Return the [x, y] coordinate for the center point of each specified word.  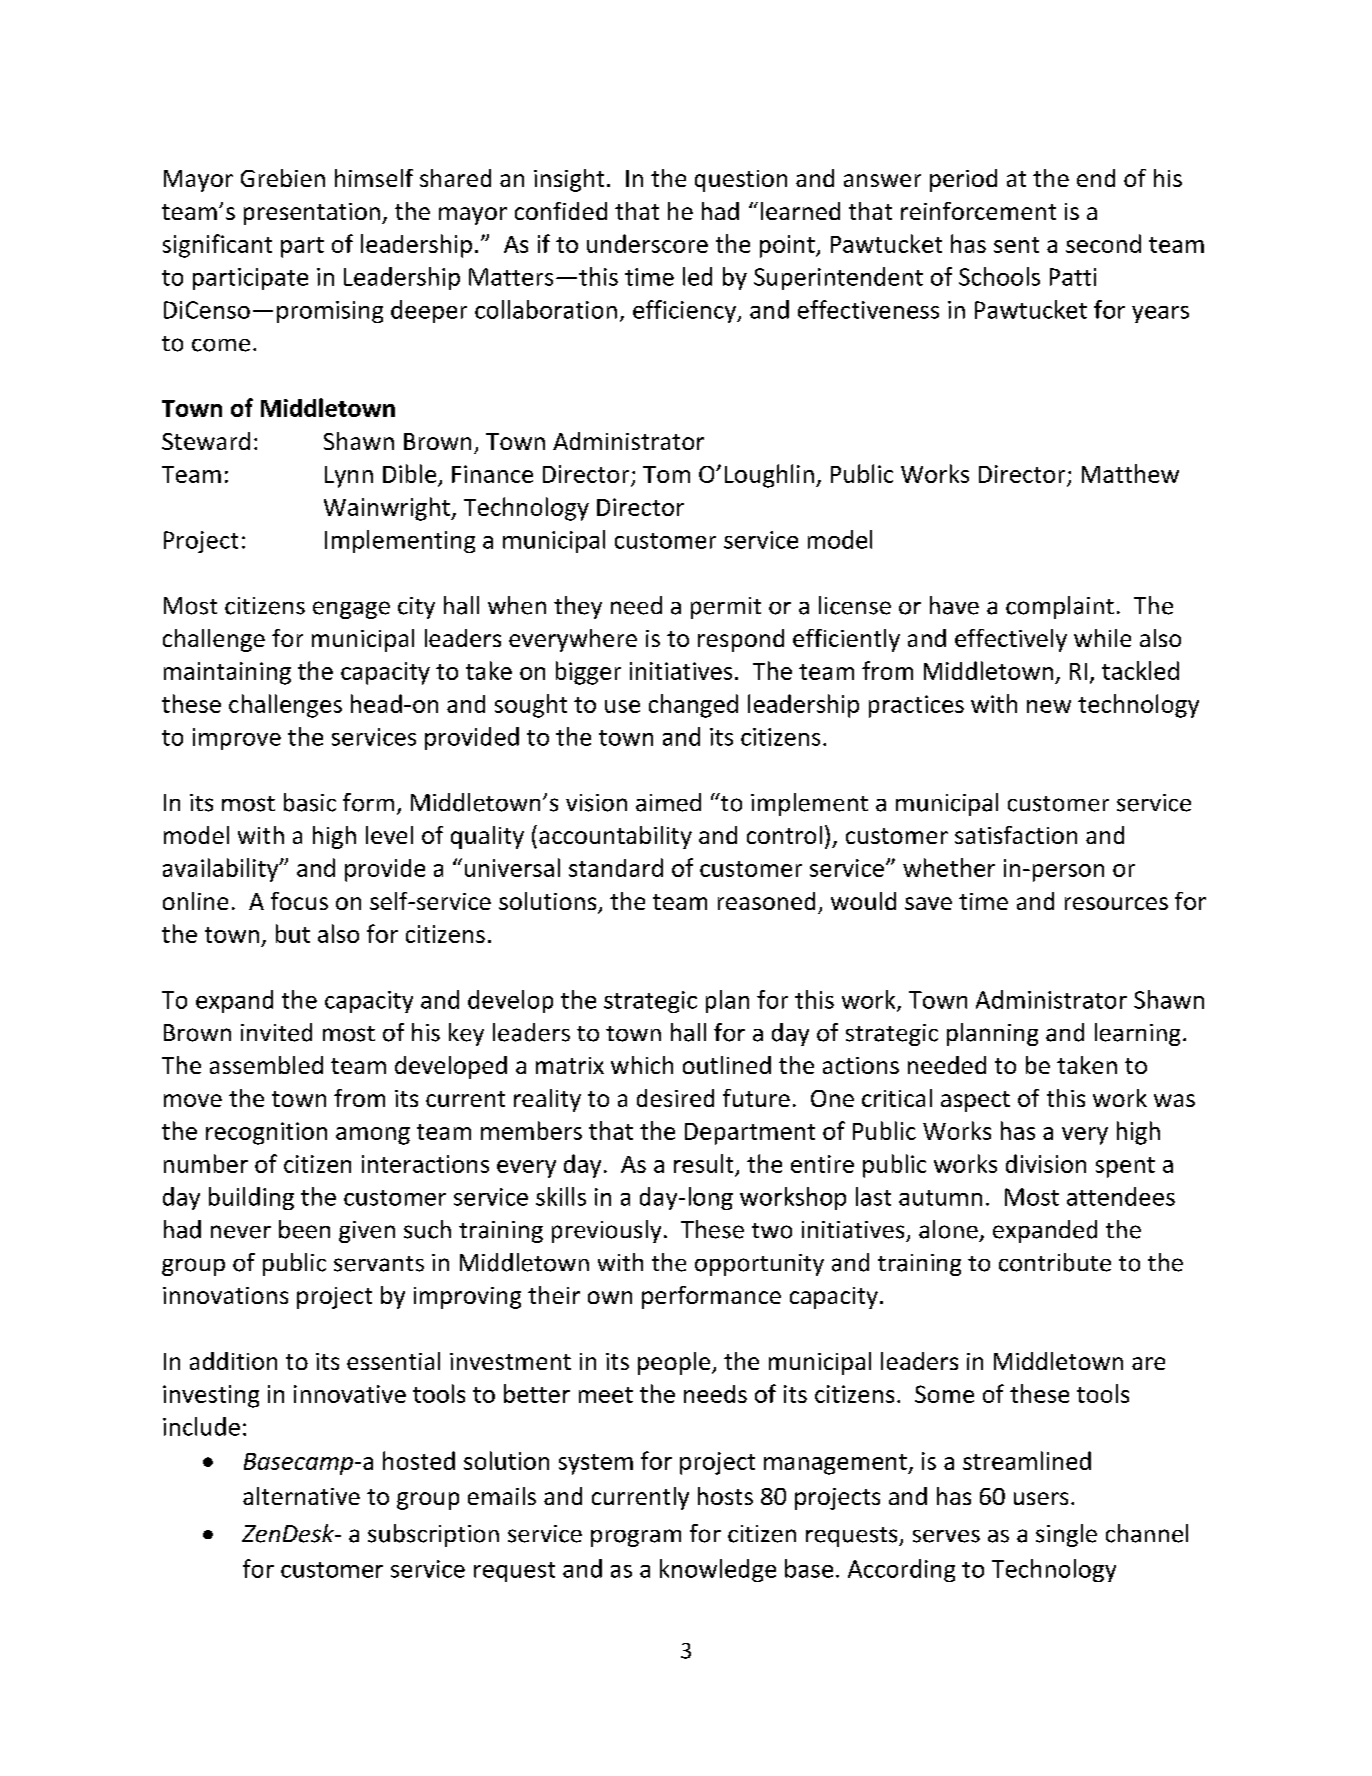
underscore [647, 243]
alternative [301, 1496]
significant [217, 246]
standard [616, 867]
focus [299, 901]
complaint [1060, 607]
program [636, 1538]
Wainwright [388, 509]
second [1103, 243]
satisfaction [1016, 835]
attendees [1121, 1196]
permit [726, 608]
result [703, 1163]
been [304, 1229]
